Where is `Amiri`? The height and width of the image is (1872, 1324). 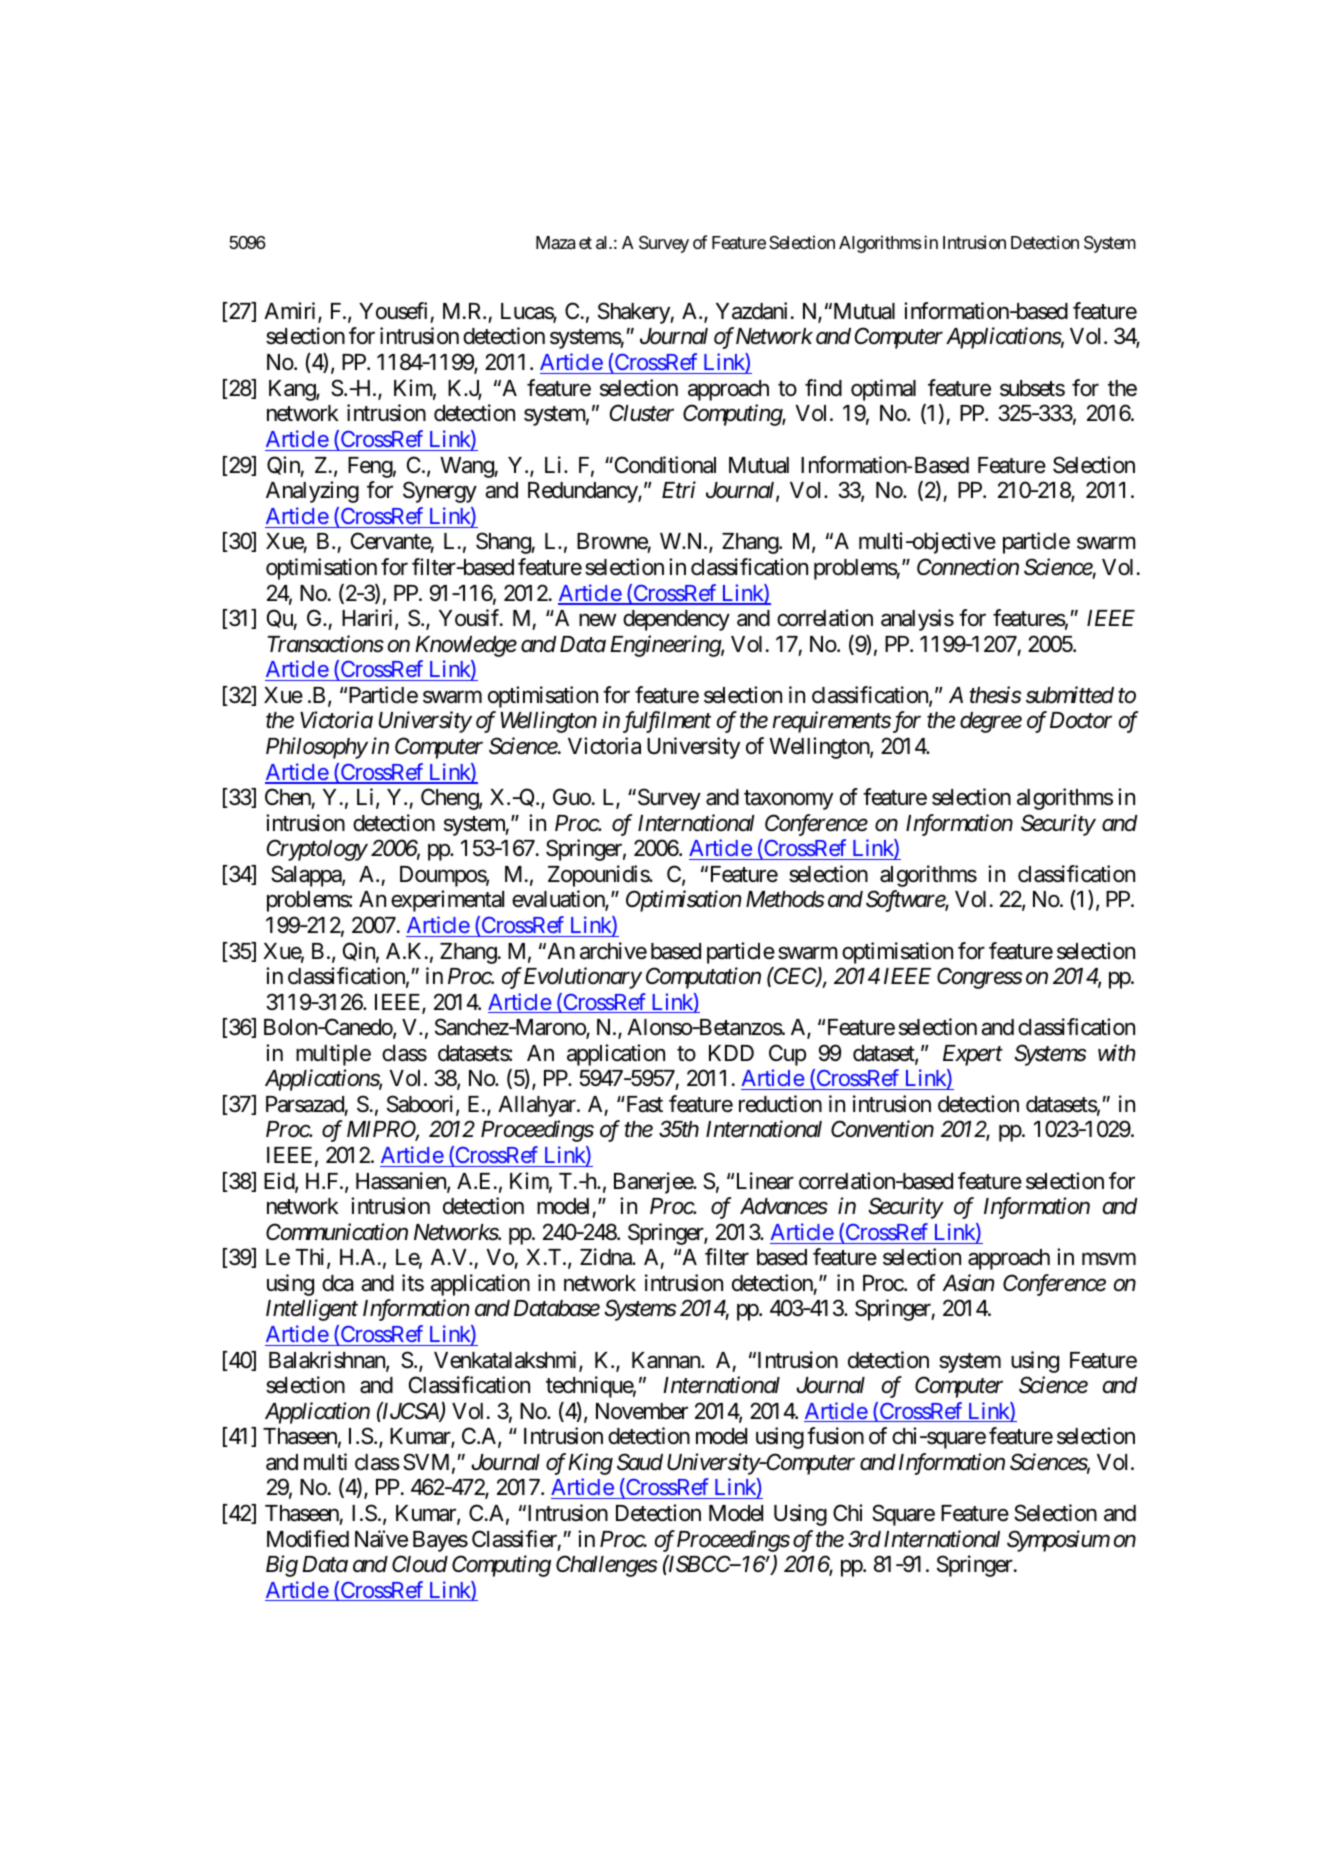 Amiri is located at coordinates (291, 312).
